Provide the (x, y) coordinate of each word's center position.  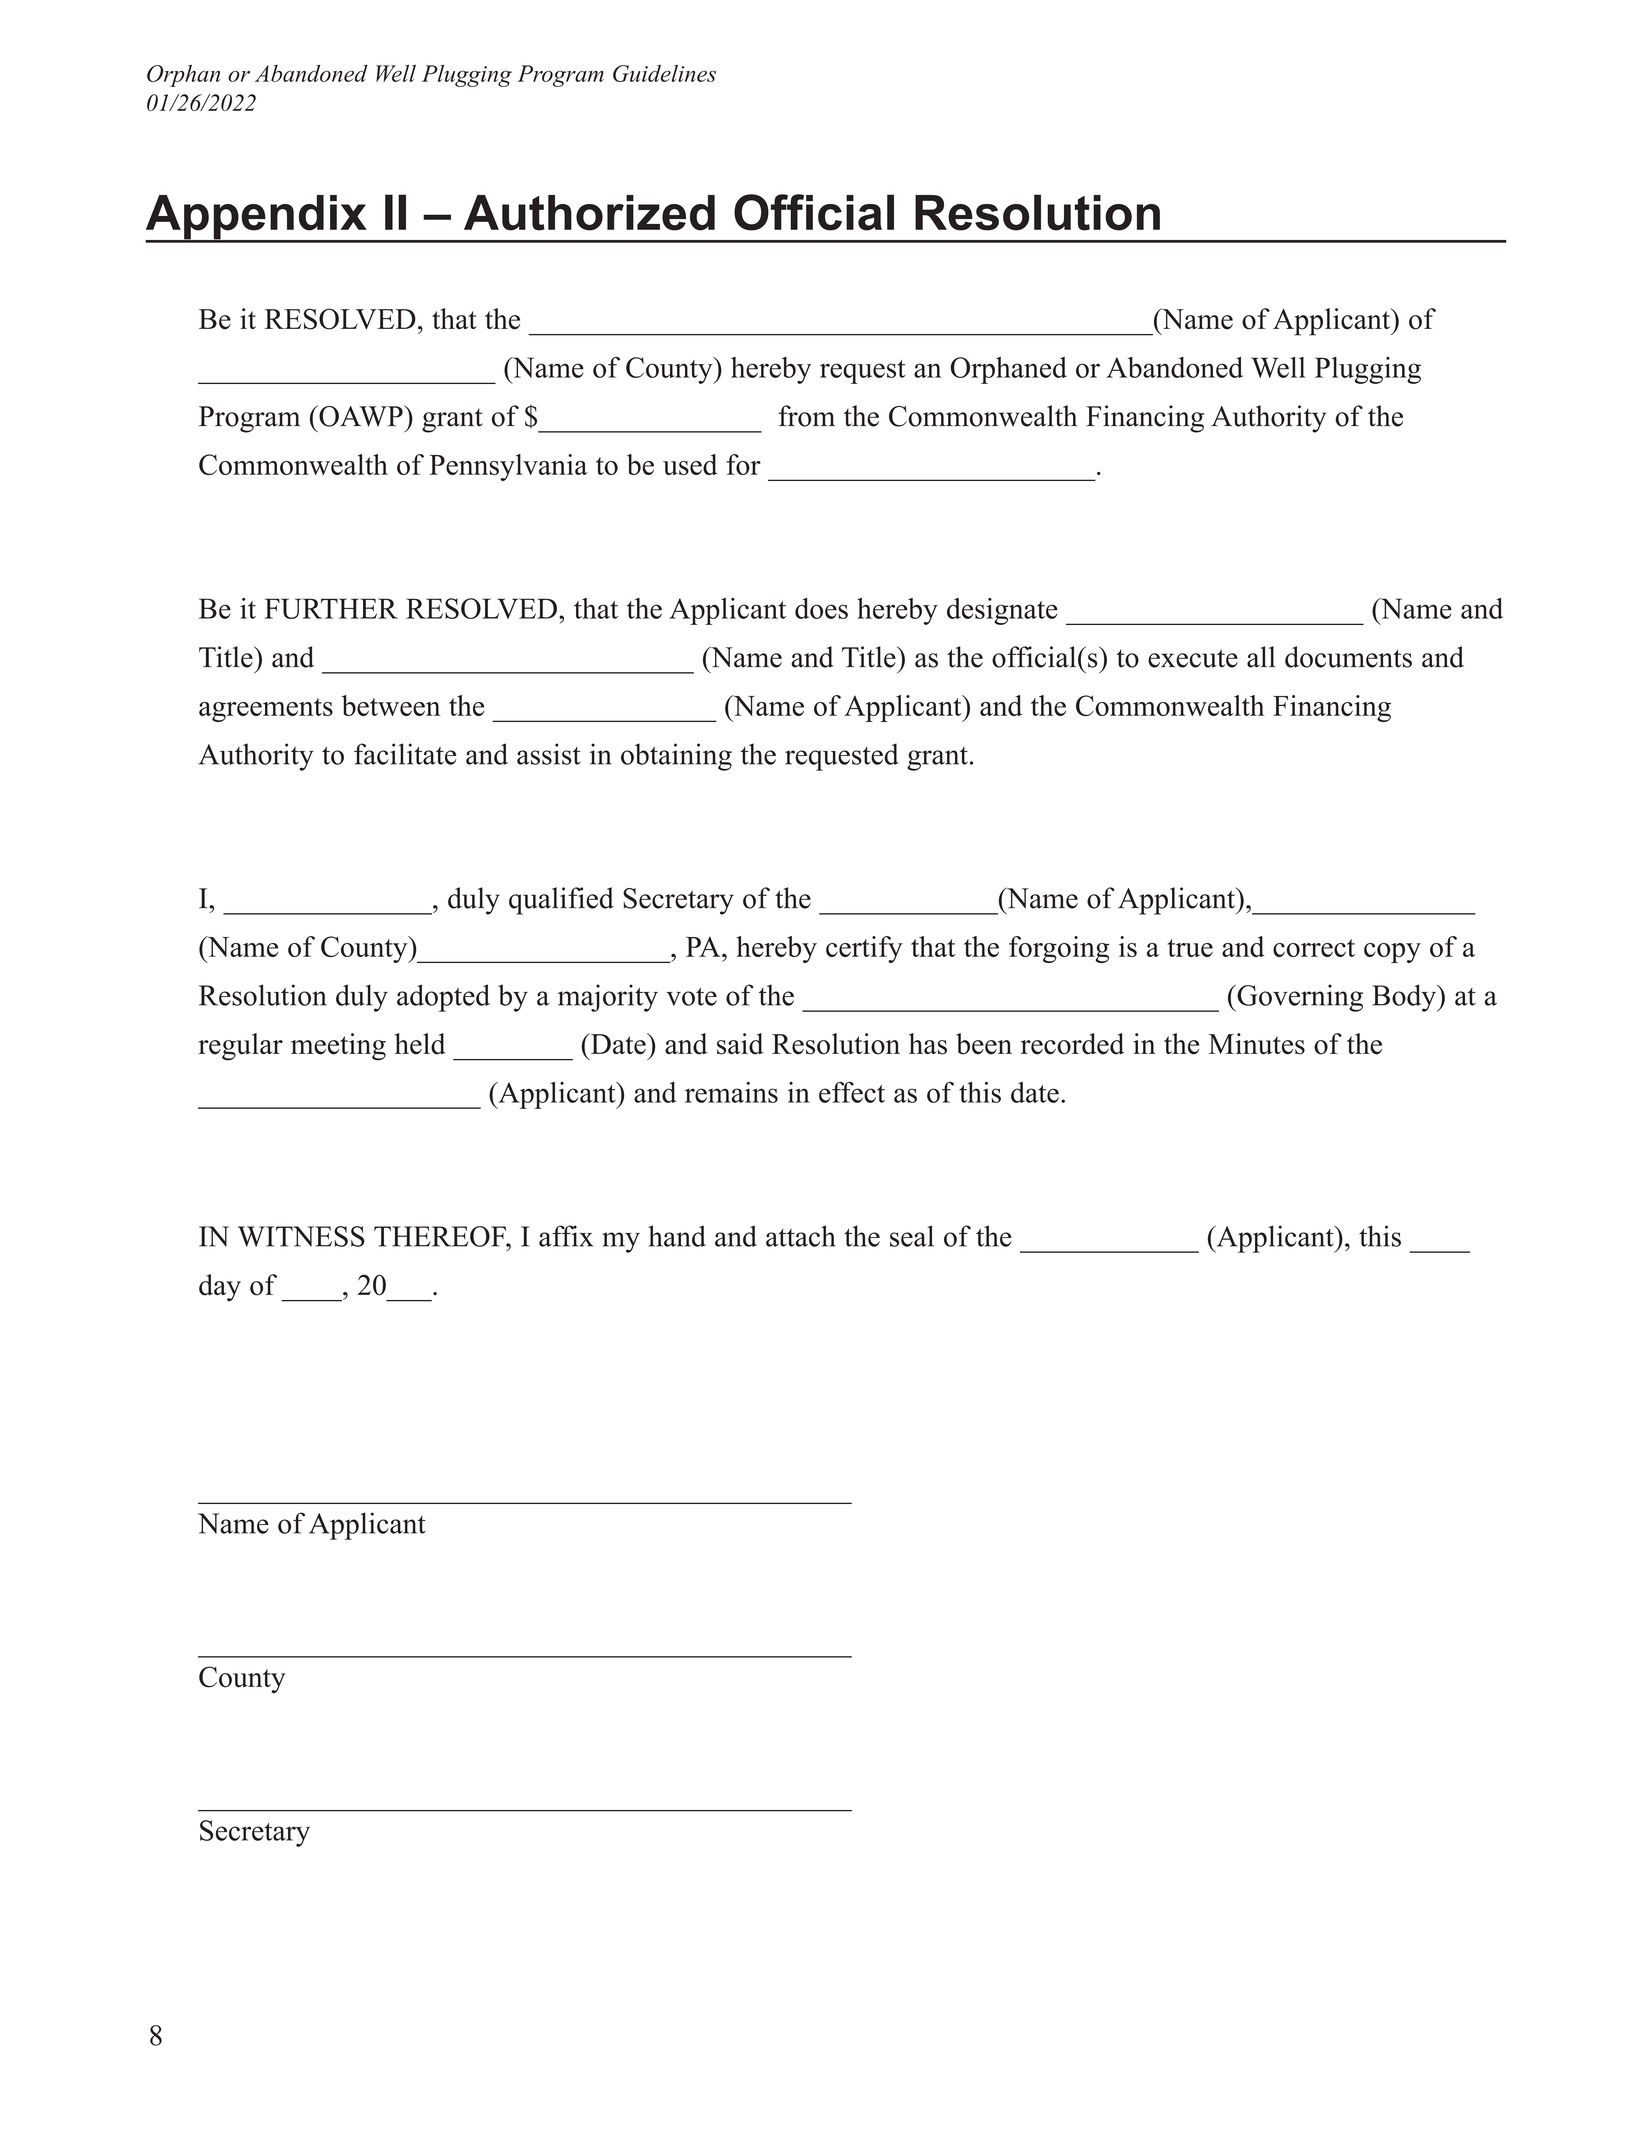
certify (864, 949)
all (1261, 657)
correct (1314, 948)
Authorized (589, 213)
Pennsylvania (508, 467)
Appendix (257, 218)
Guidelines (664, 73)
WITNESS (301, 1236)
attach (801, 1236)
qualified (561, 901)
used (690, 464)
